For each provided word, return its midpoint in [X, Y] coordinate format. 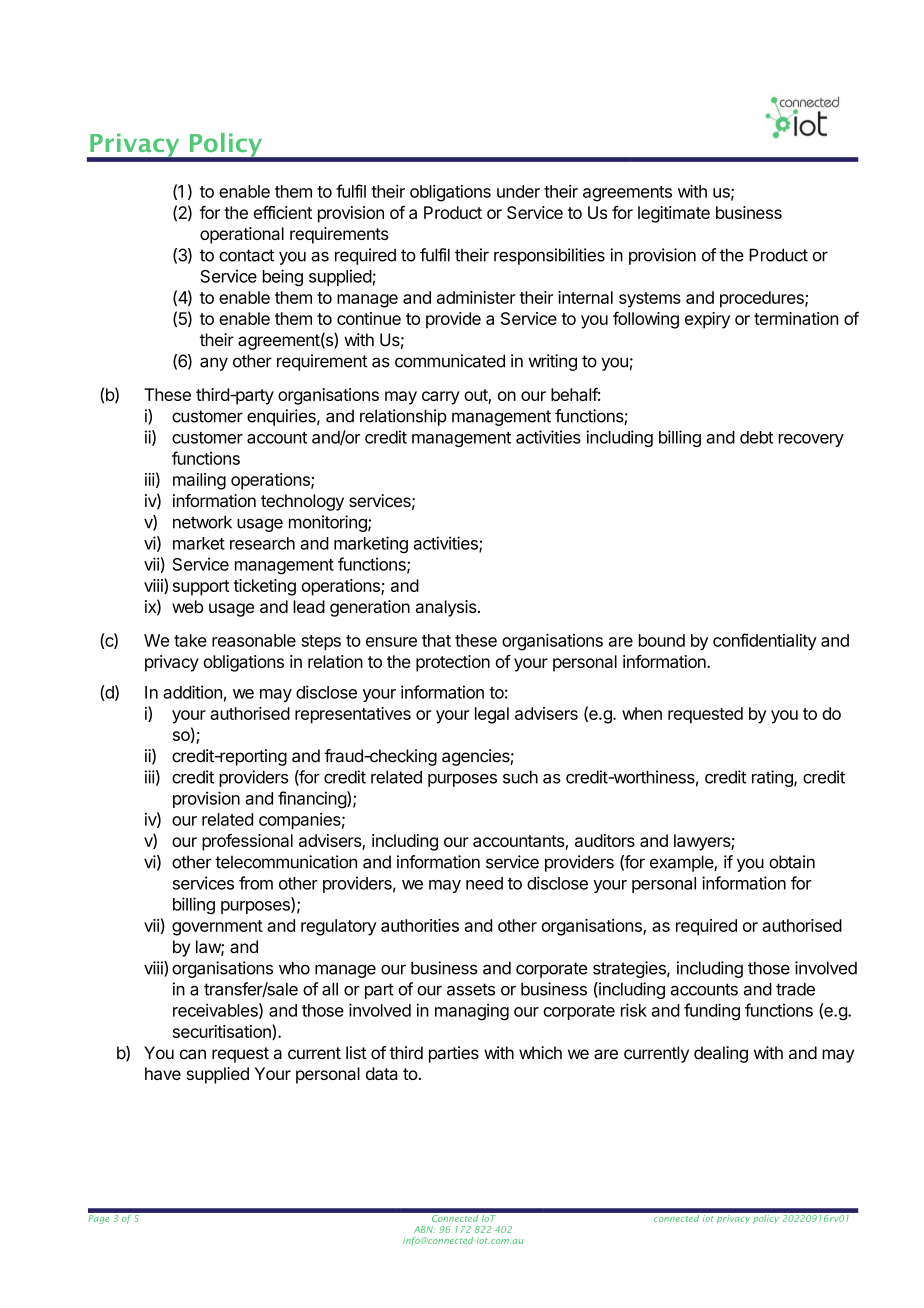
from [256, 883]
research [262, 543]
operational [242, 235]
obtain [792, 862]
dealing [721, 1054]
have [163, 1073]
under [518, 191]
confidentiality [765, 641]
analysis [447, 608]
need [484, 883]
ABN [424, 1229]
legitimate [674, 214]
